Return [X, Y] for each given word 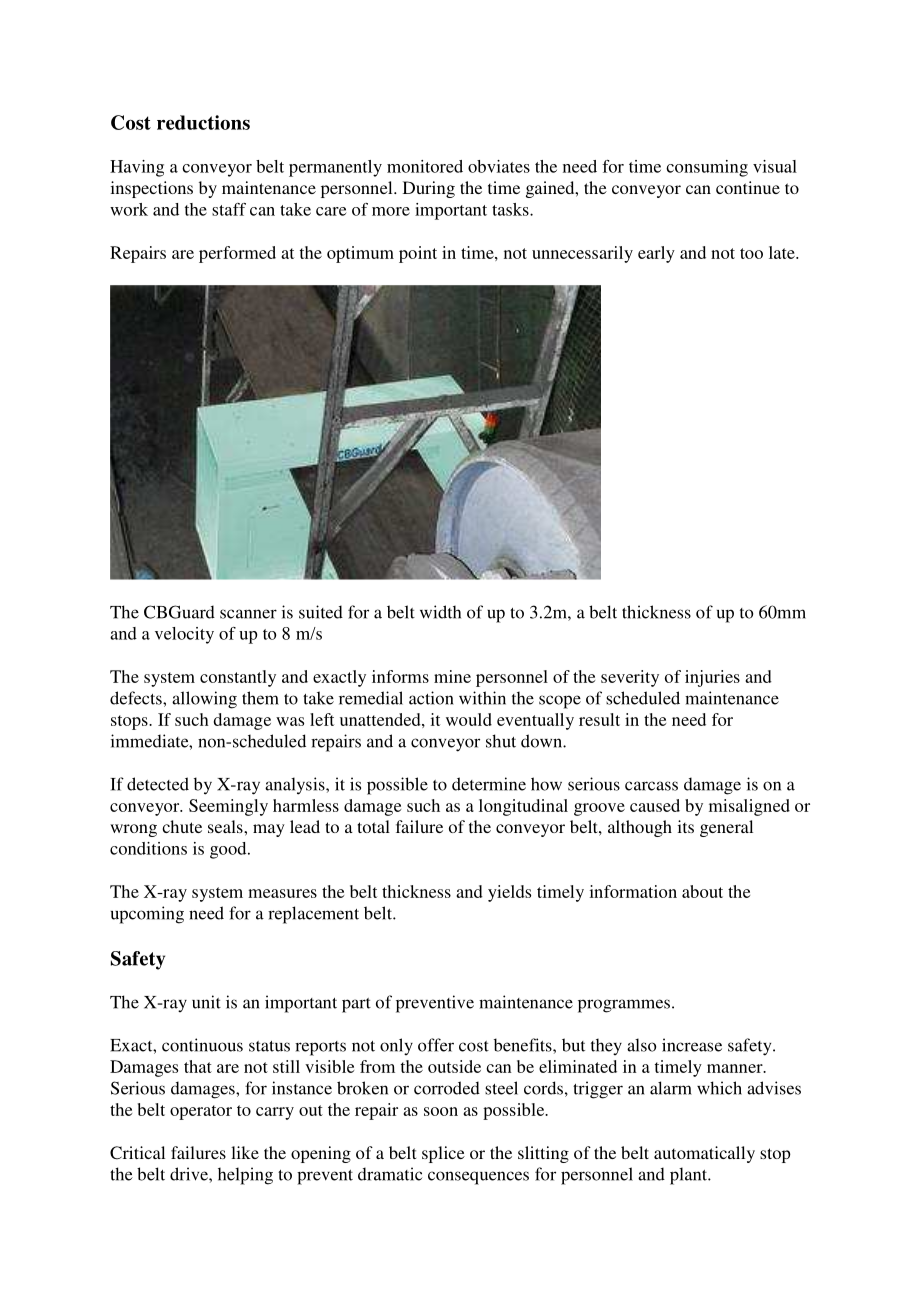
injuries [712, 678]
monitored [425, 166]
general [726, 828]
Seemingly [228, 807]
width [440, 612]
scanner [248, 614]
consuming [707, 168]
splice [443, 1154]
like [245, 1152]
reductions [203, 122]
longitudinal [523, 807]
